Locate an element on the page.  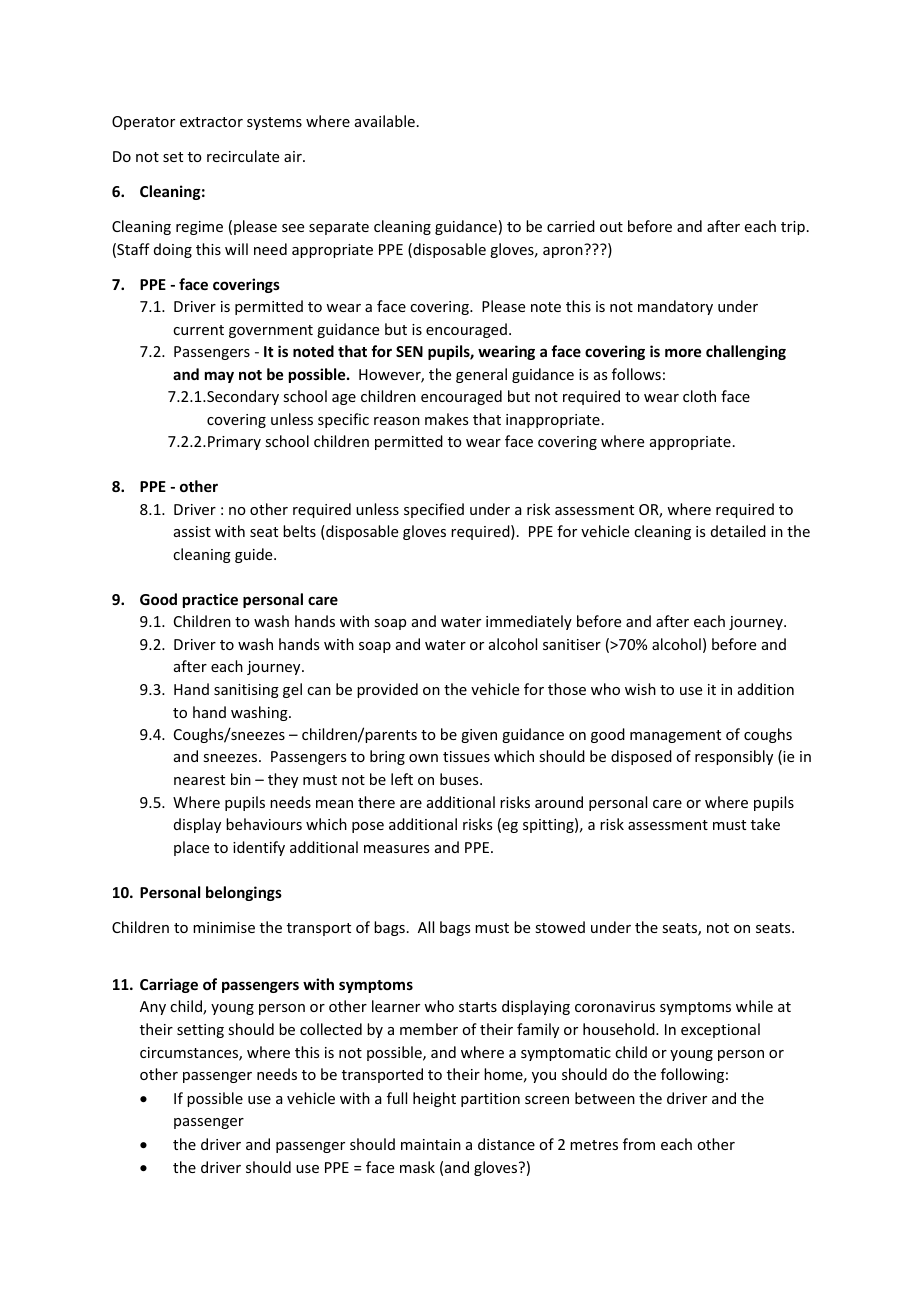
recirculate is located at coordinates (243, 156).
